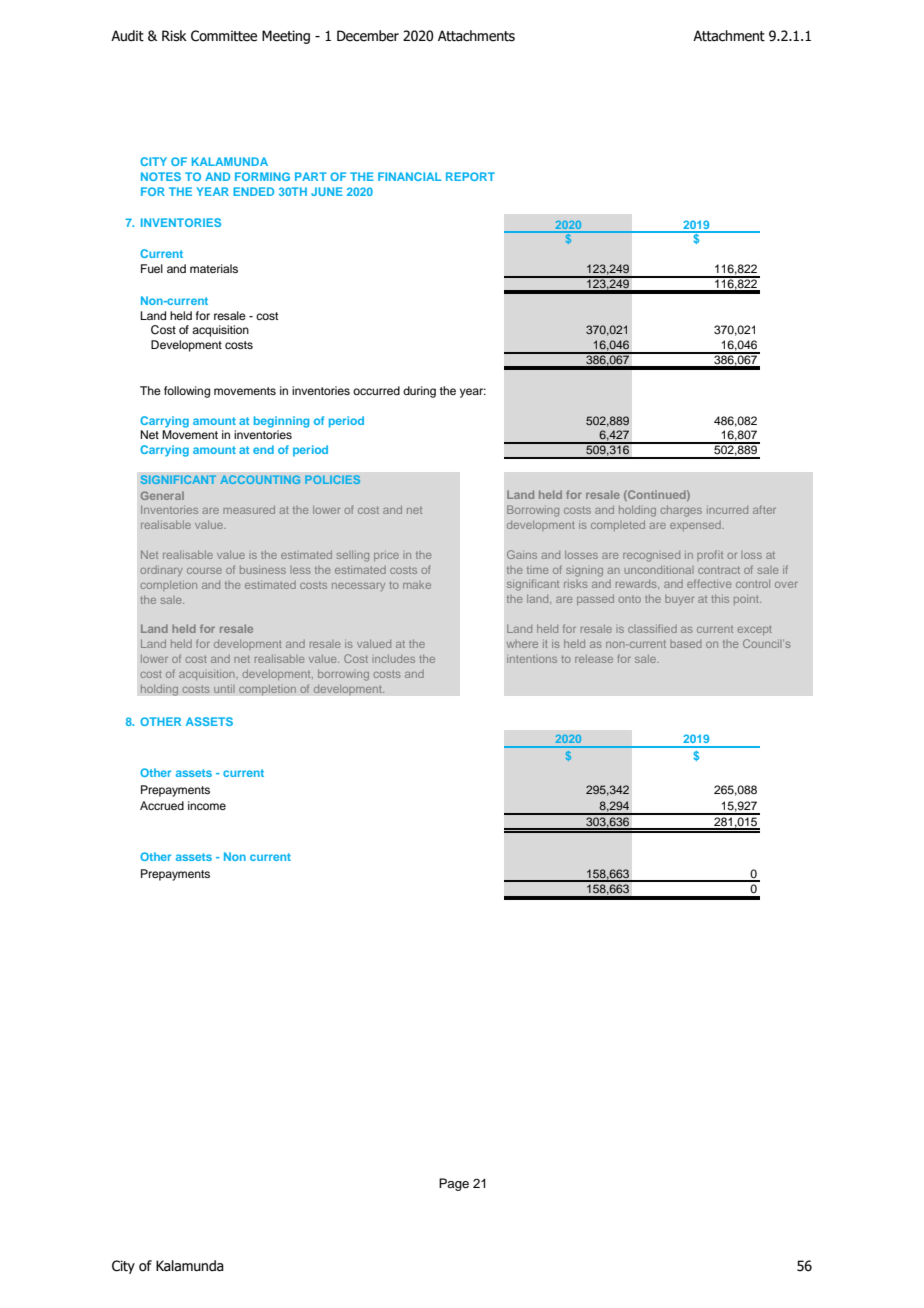 The image size is (924, 1308). I want to click on following, so click(187, 392).
